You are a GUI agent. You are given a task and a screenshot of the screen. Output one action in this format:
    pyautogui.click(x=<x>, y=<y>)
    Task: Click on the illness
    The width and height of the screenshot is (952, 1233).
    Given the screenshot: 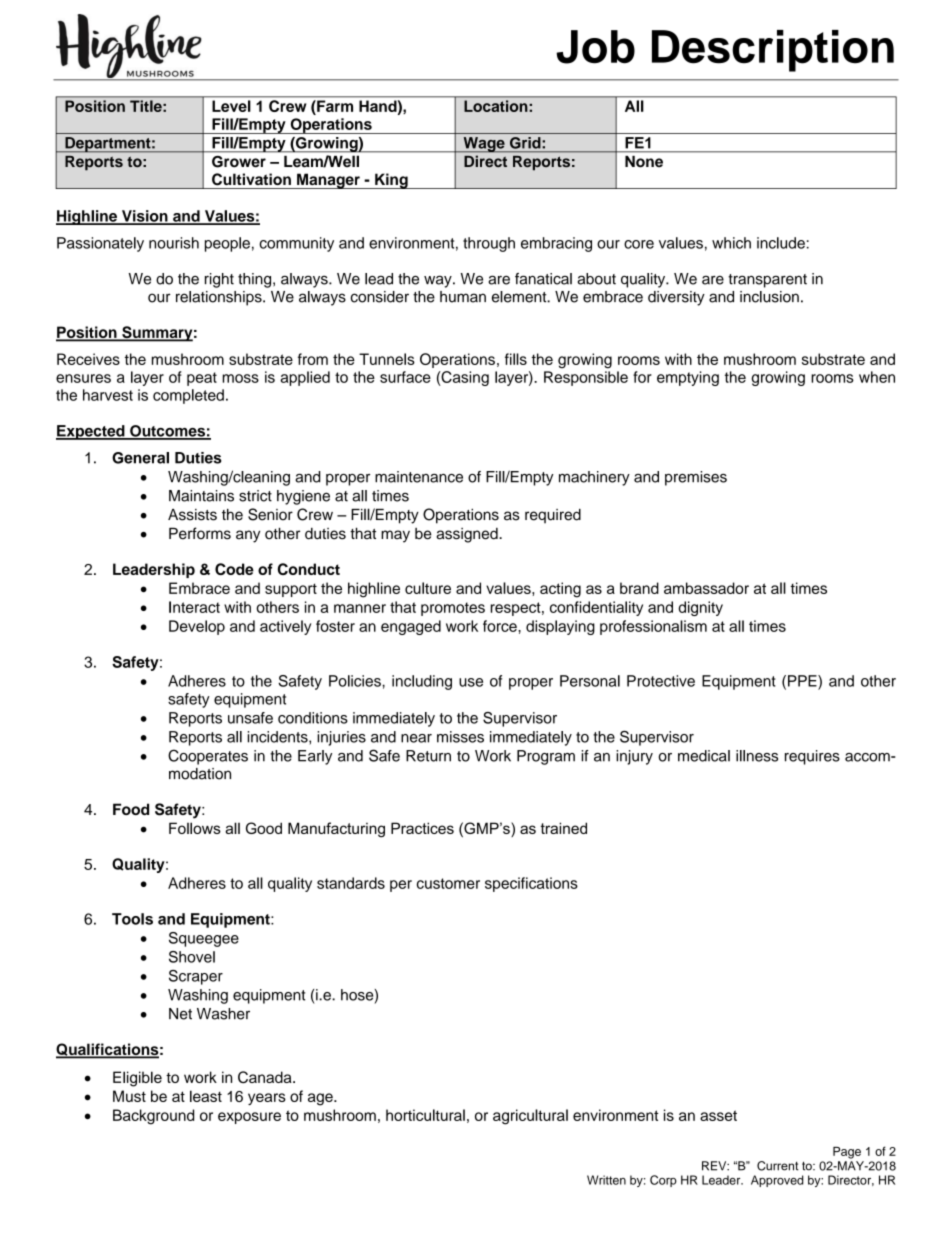 What is the action you would take?
    pyautogui.click(x=757, y=756)
